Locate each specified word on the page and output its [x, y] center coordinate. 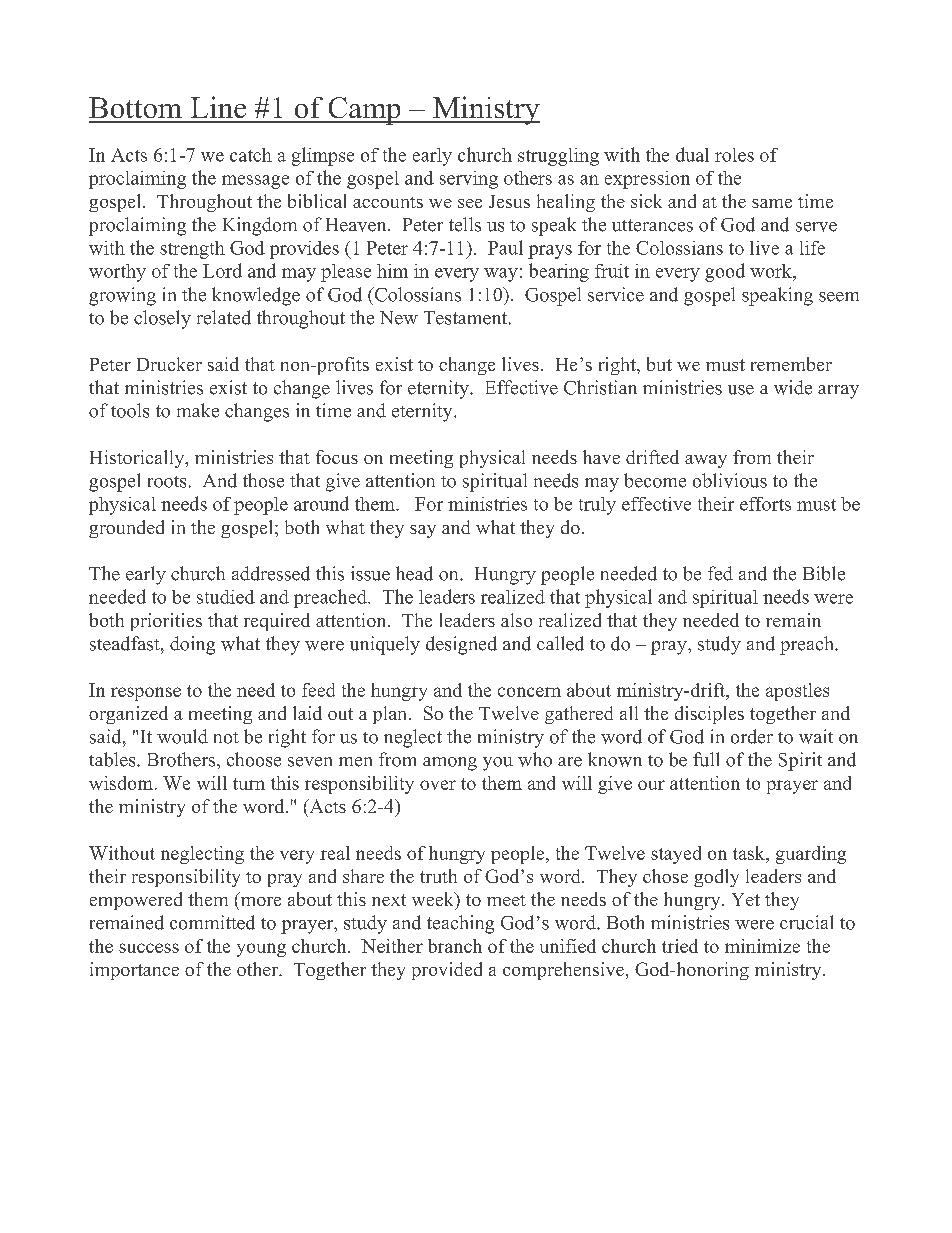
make [198, 410]
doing [192, 645]
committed [212, 922]
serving [469, 180]
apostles [797, 692]
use [741, 390]
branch [455, 946]
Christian [600, 387]
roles [734, 155]
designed [461, 645]
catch [251, 155]
